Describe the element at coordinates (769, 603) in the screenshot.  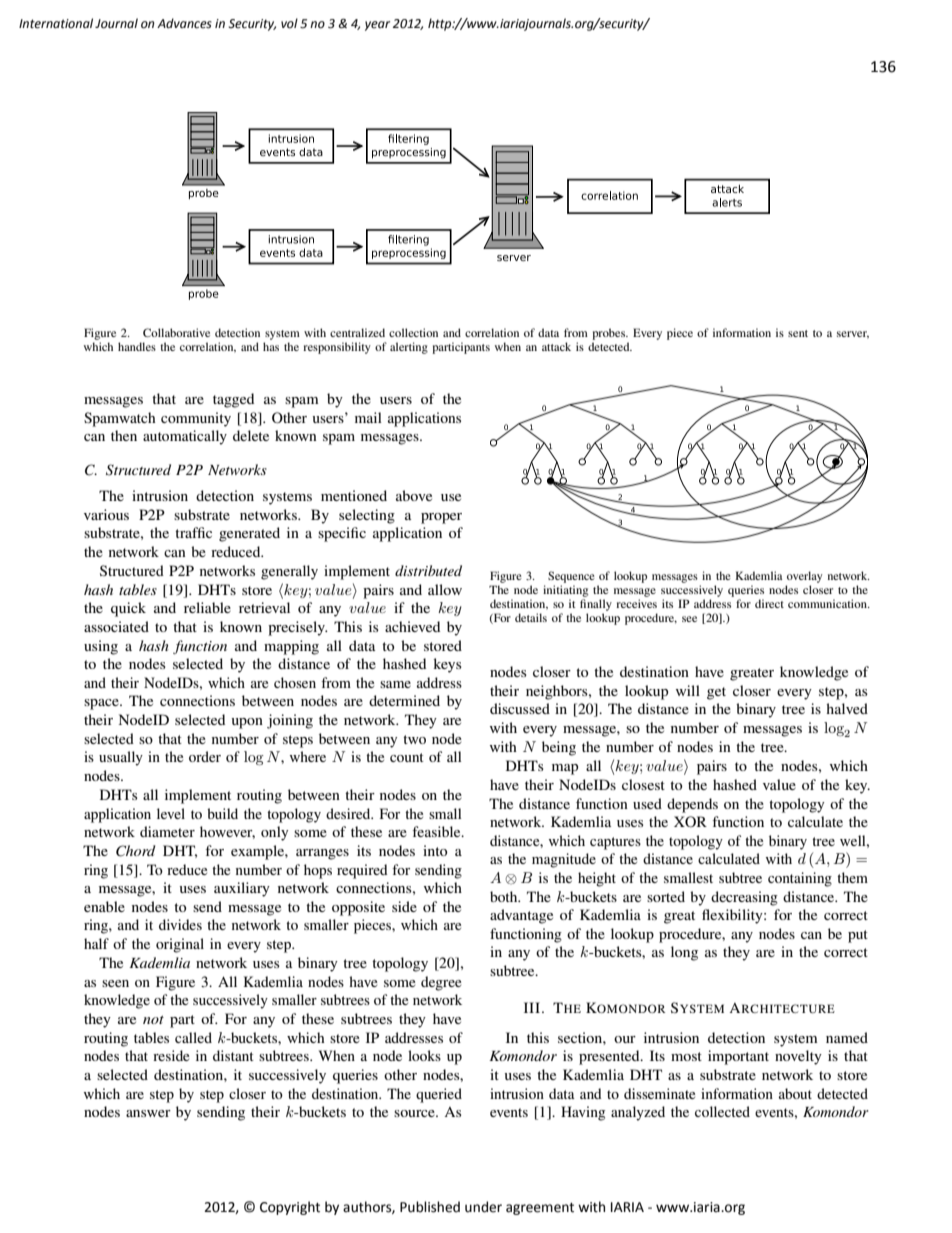
I see `direct` at that location.
